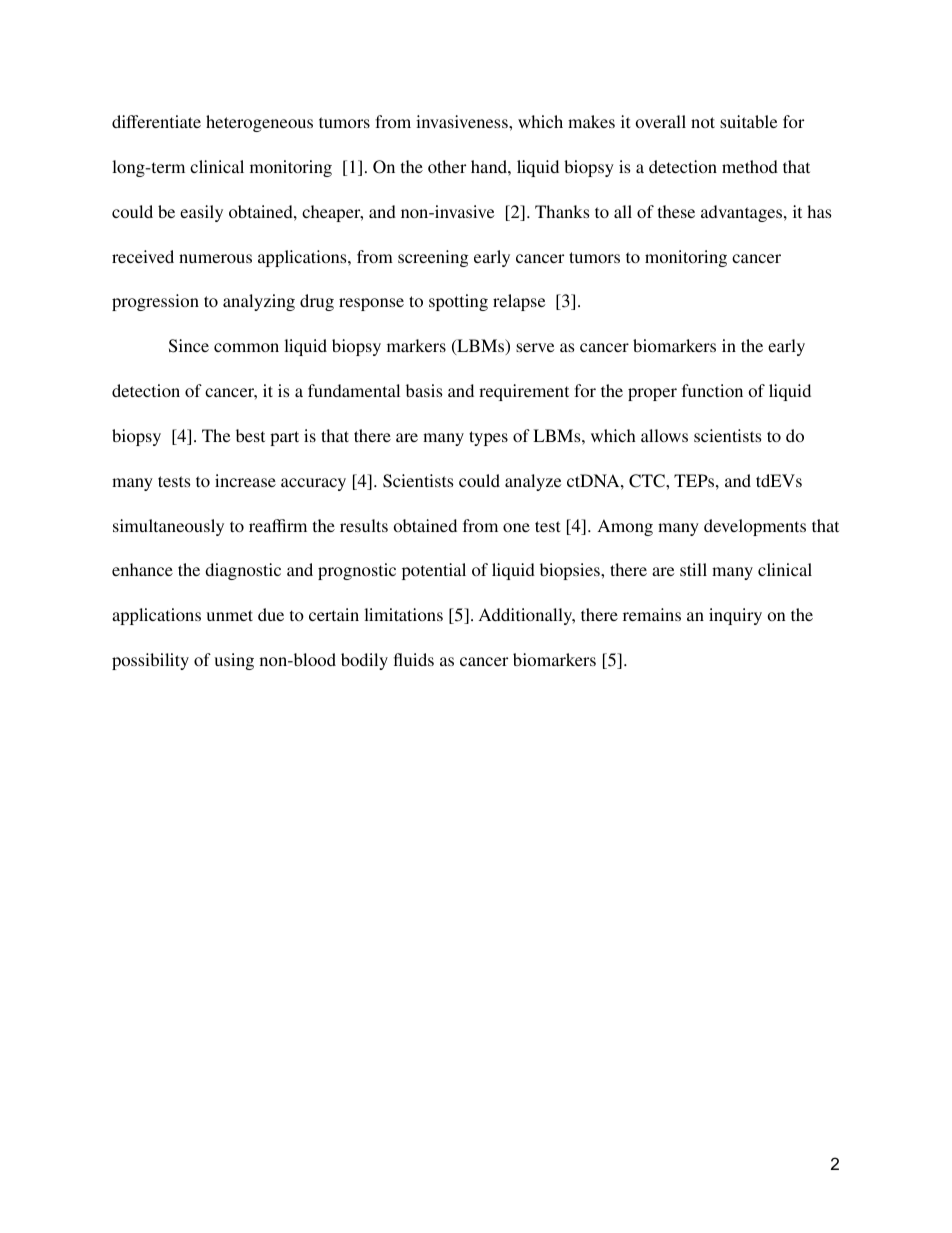 The image size is (952, 1233). What do you see at coordinates (259, 123) in the screenshot?
I see `heterogeneous` at bounding box center [259, 123].
